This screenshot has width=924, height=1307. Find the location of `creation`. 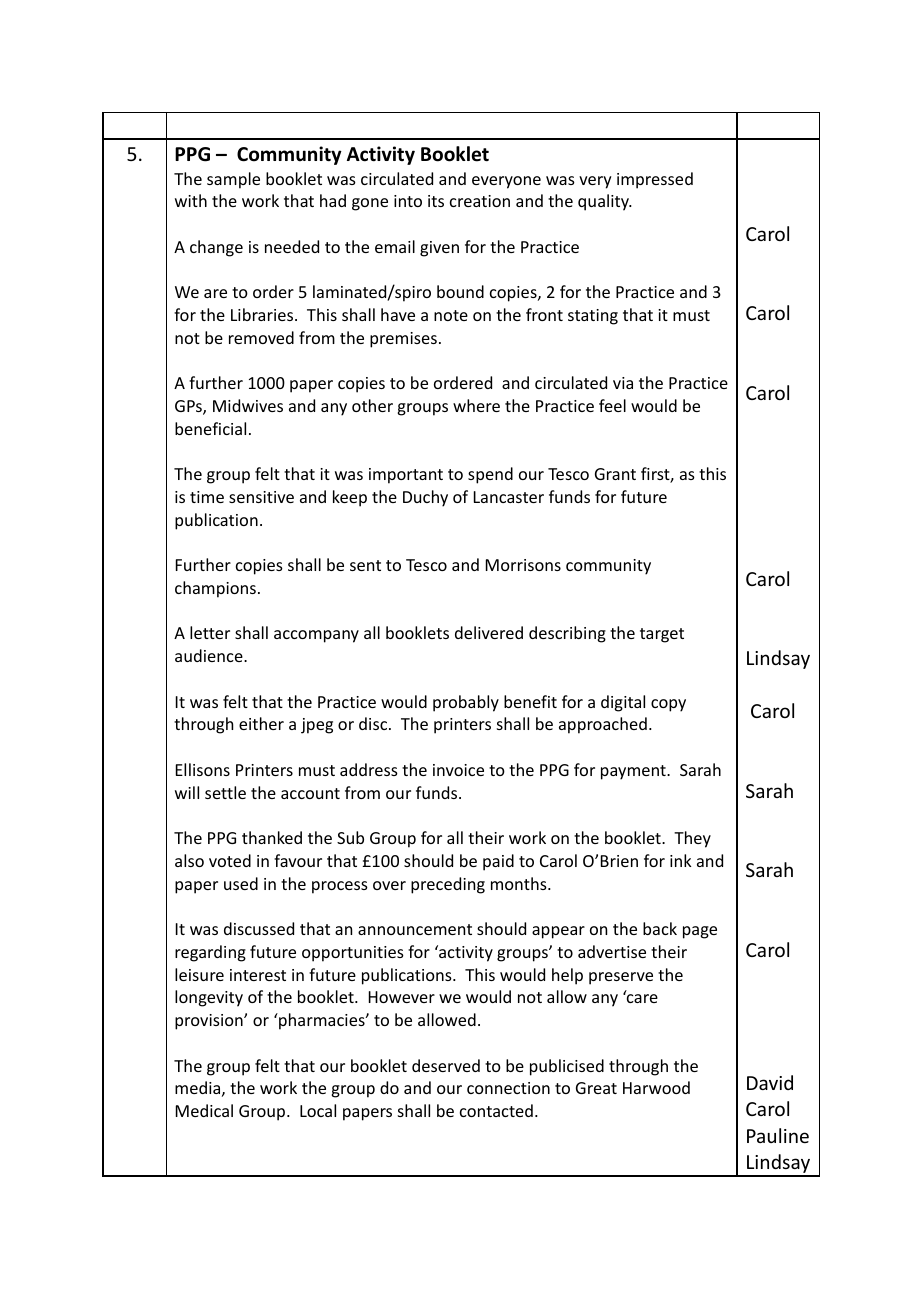

creation is located at coordinates (480, 201).
